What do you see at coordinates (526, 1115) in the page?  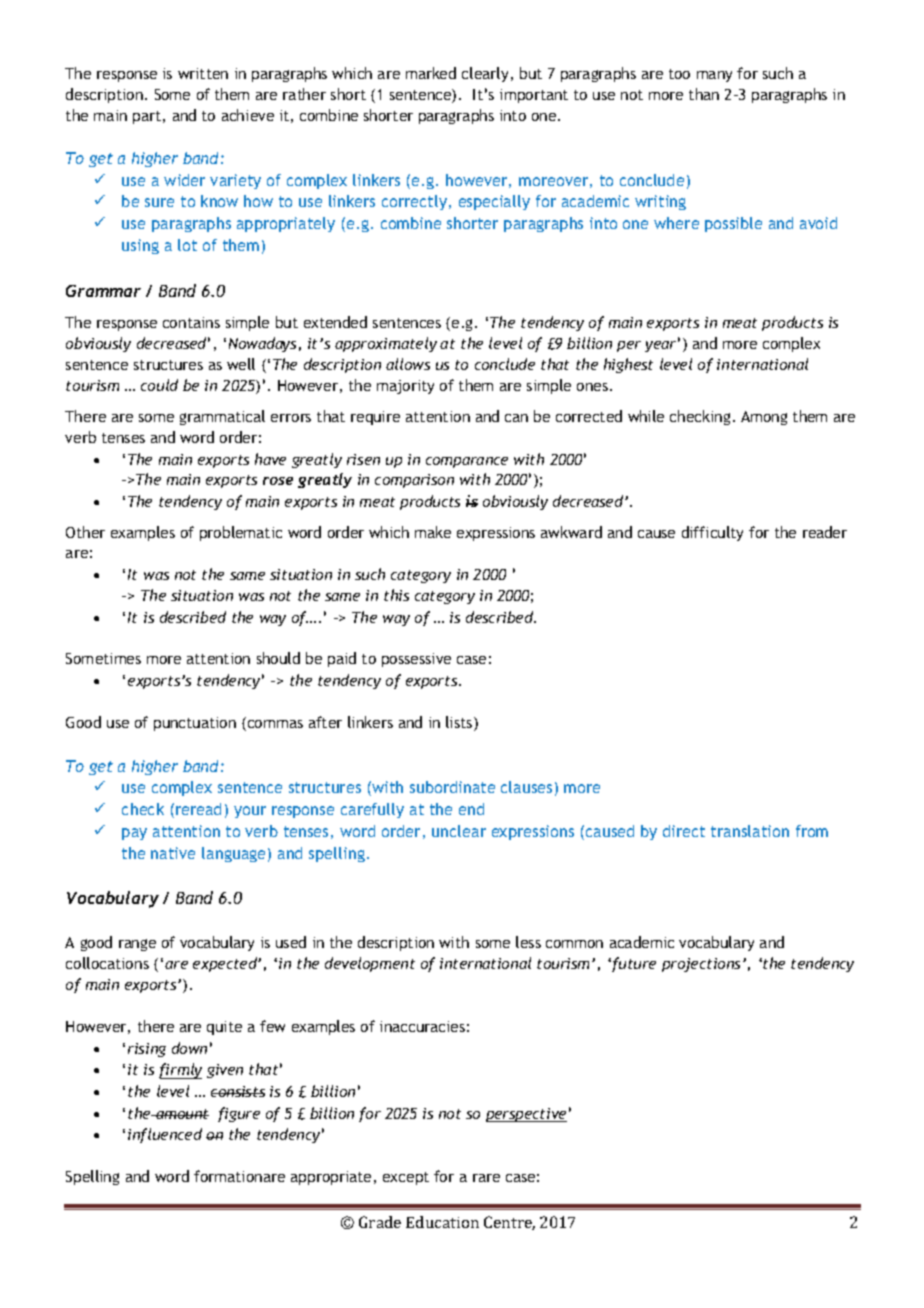 I see `perspective` at bounding box center [526, 1115].
